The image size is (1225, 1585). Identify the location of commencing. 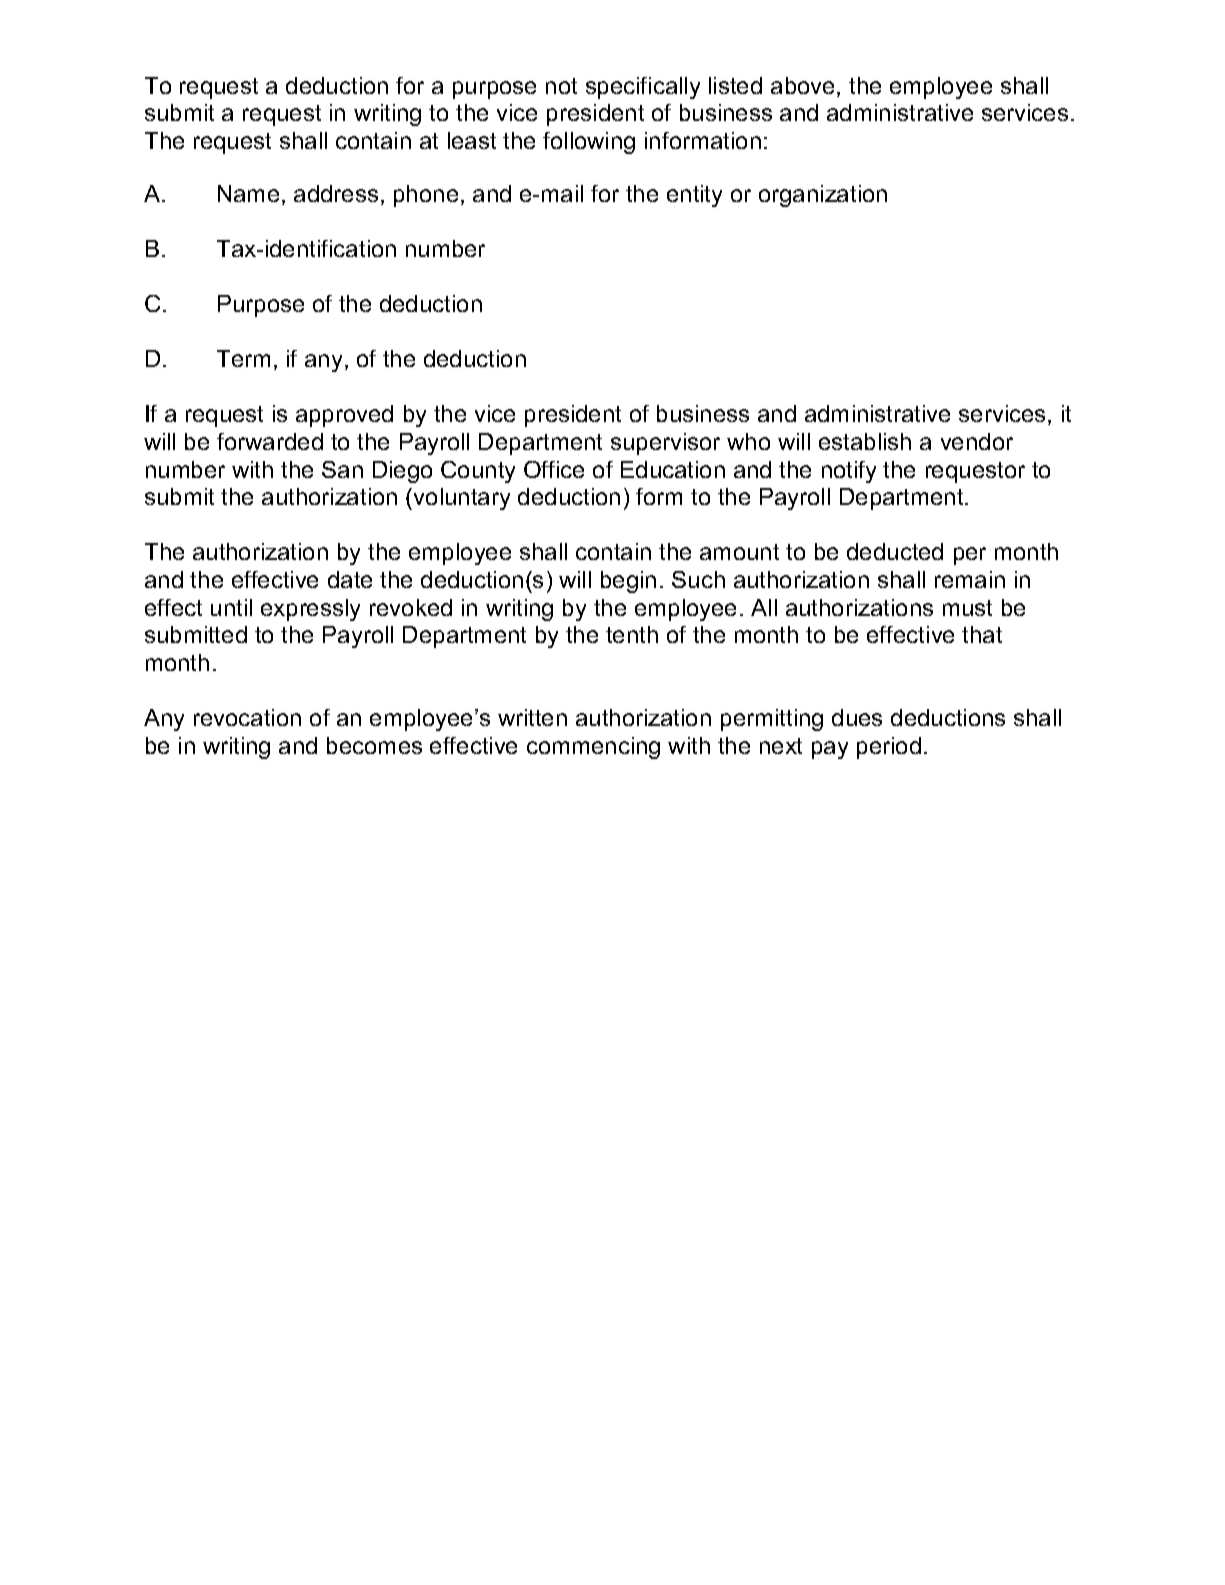
(593, 748).
